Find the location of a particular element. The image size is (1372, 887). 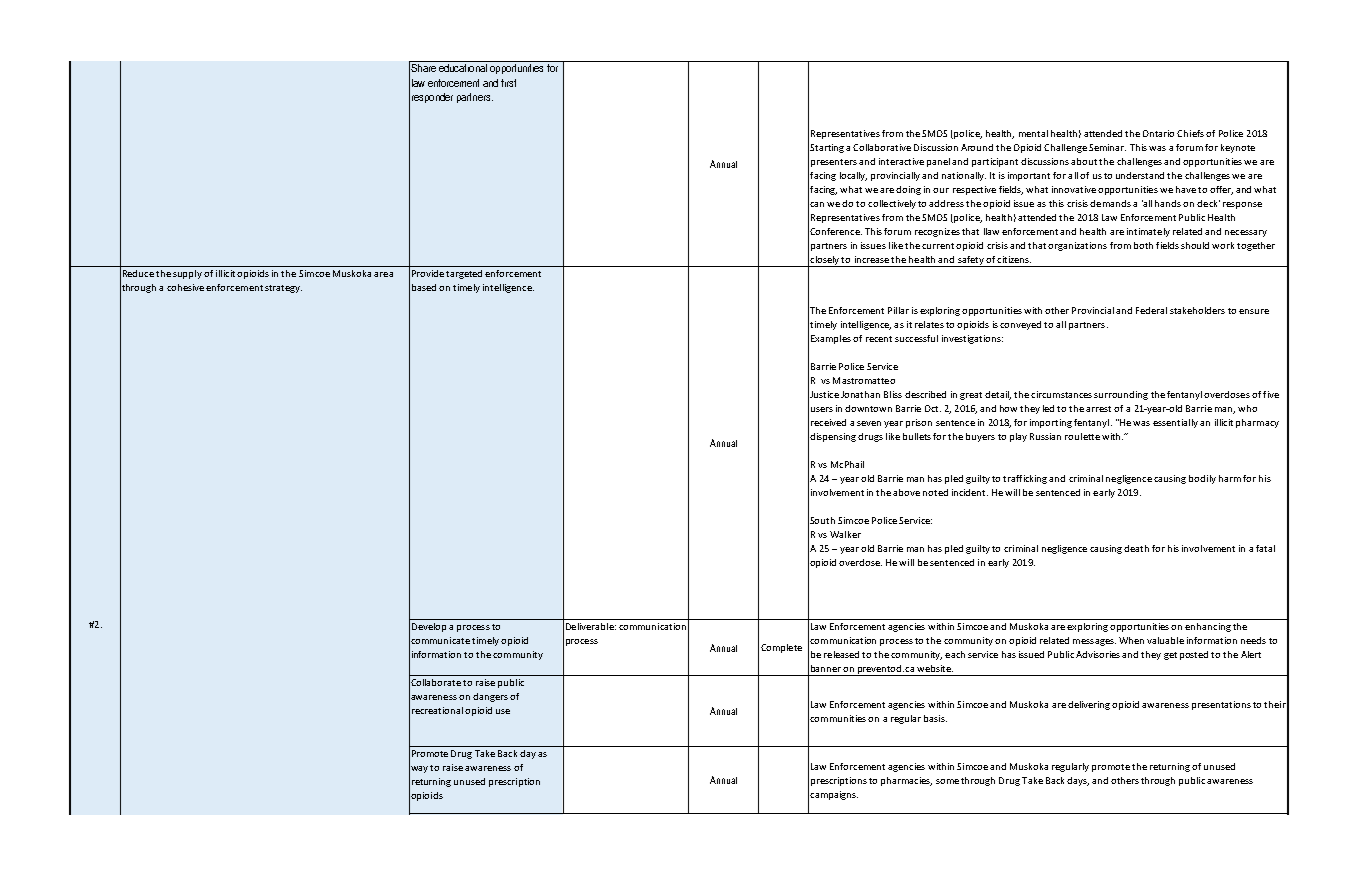

received is located at coordinates (828, 422).
